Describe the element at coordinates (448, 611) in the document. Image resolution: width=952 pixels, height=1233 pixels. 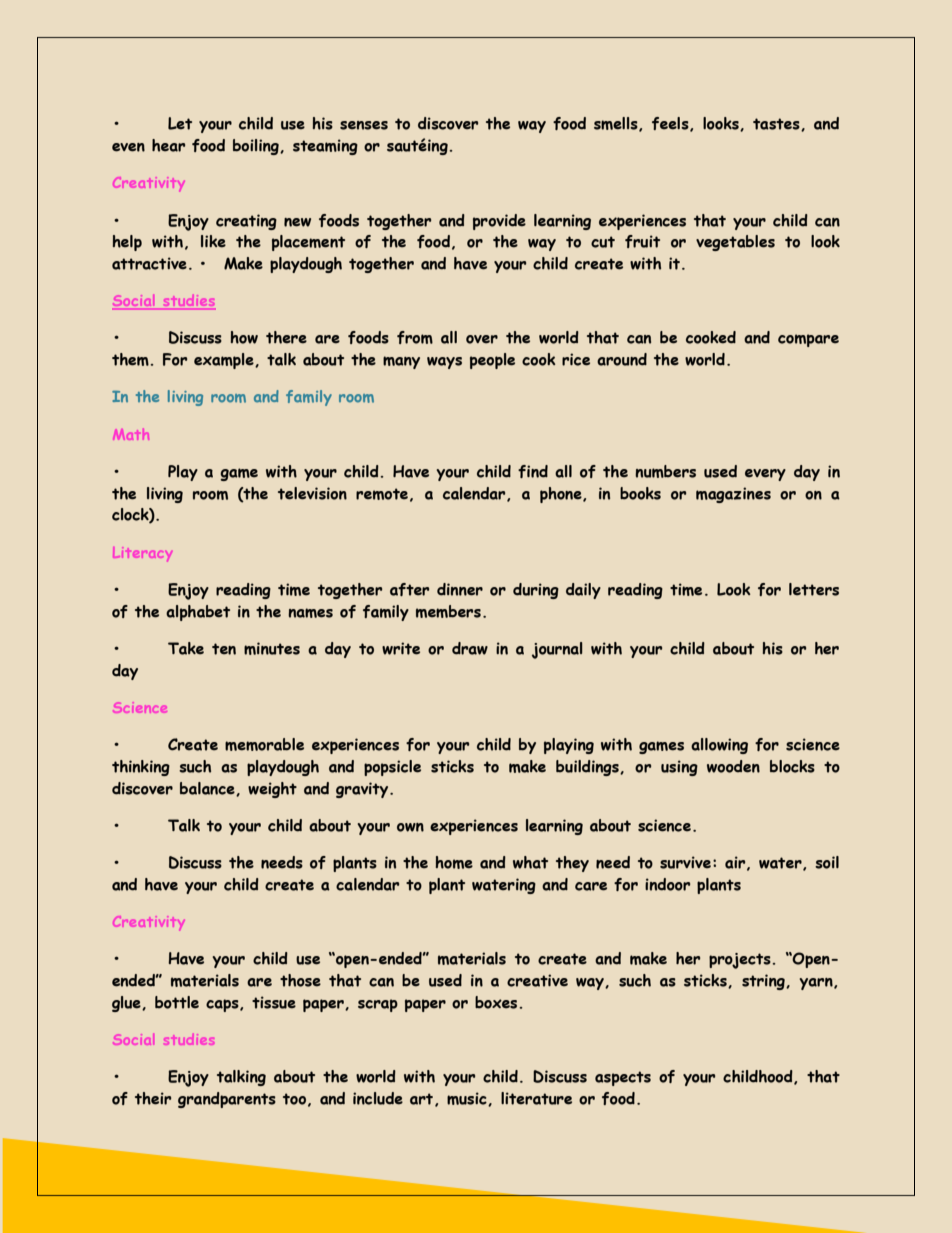
I see `members` at that location.
